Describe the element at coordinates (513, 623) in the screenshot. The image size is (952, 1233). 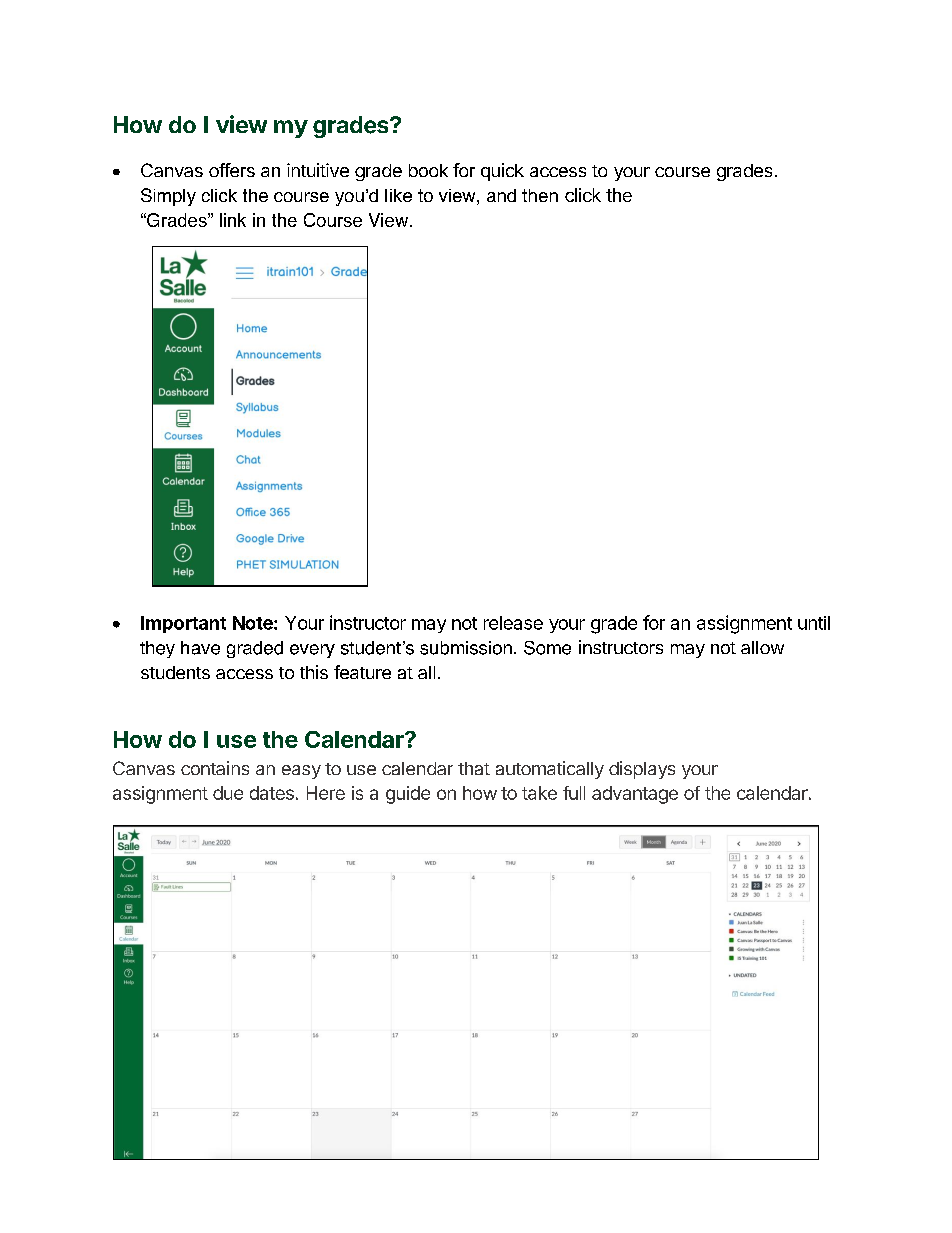
I see `release` at that location.
